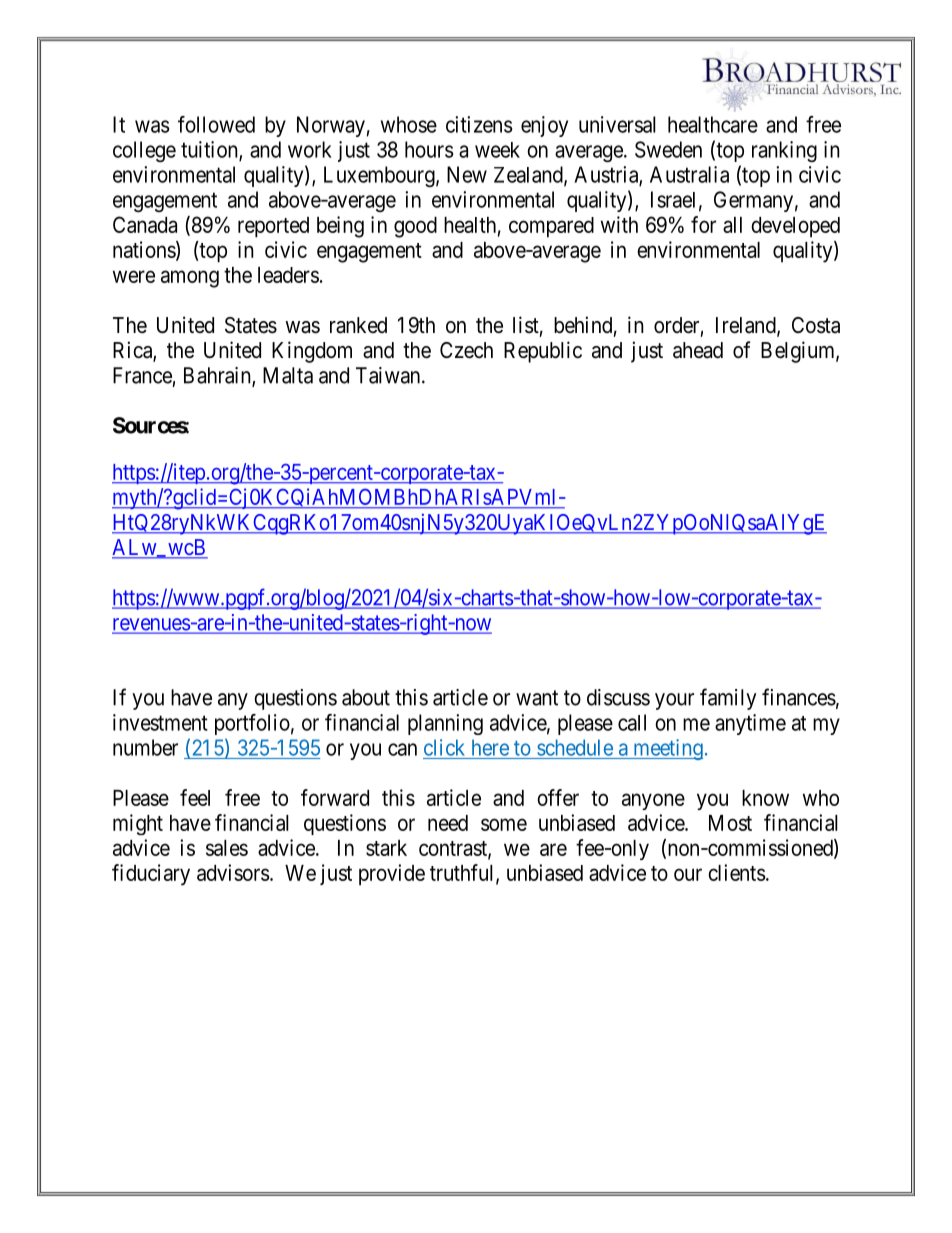 The width and height of the screenshot is (952, 1233). I want to click on want, so click(537, 698).
